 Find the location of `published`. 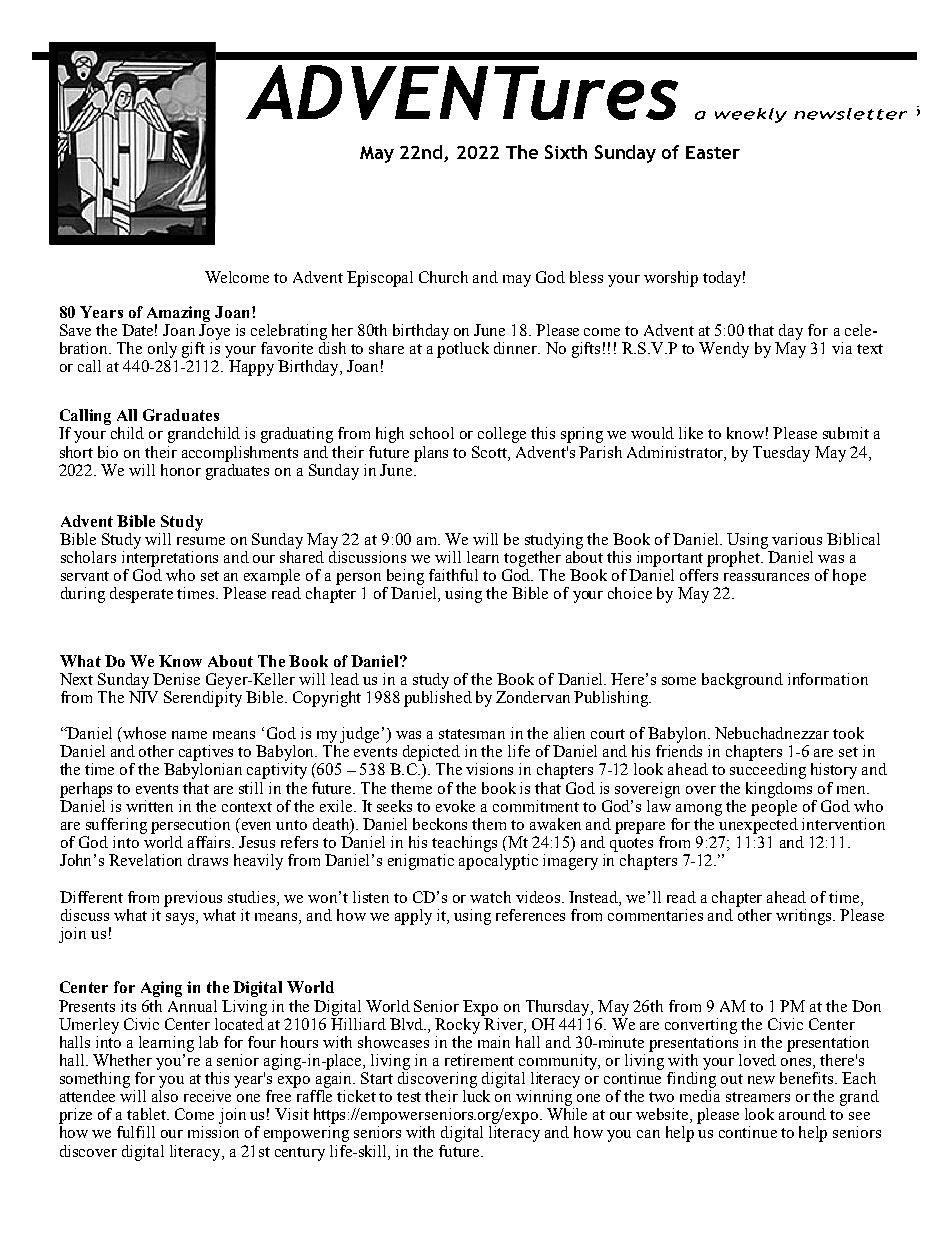

published is located at coordinates (438, 699).
